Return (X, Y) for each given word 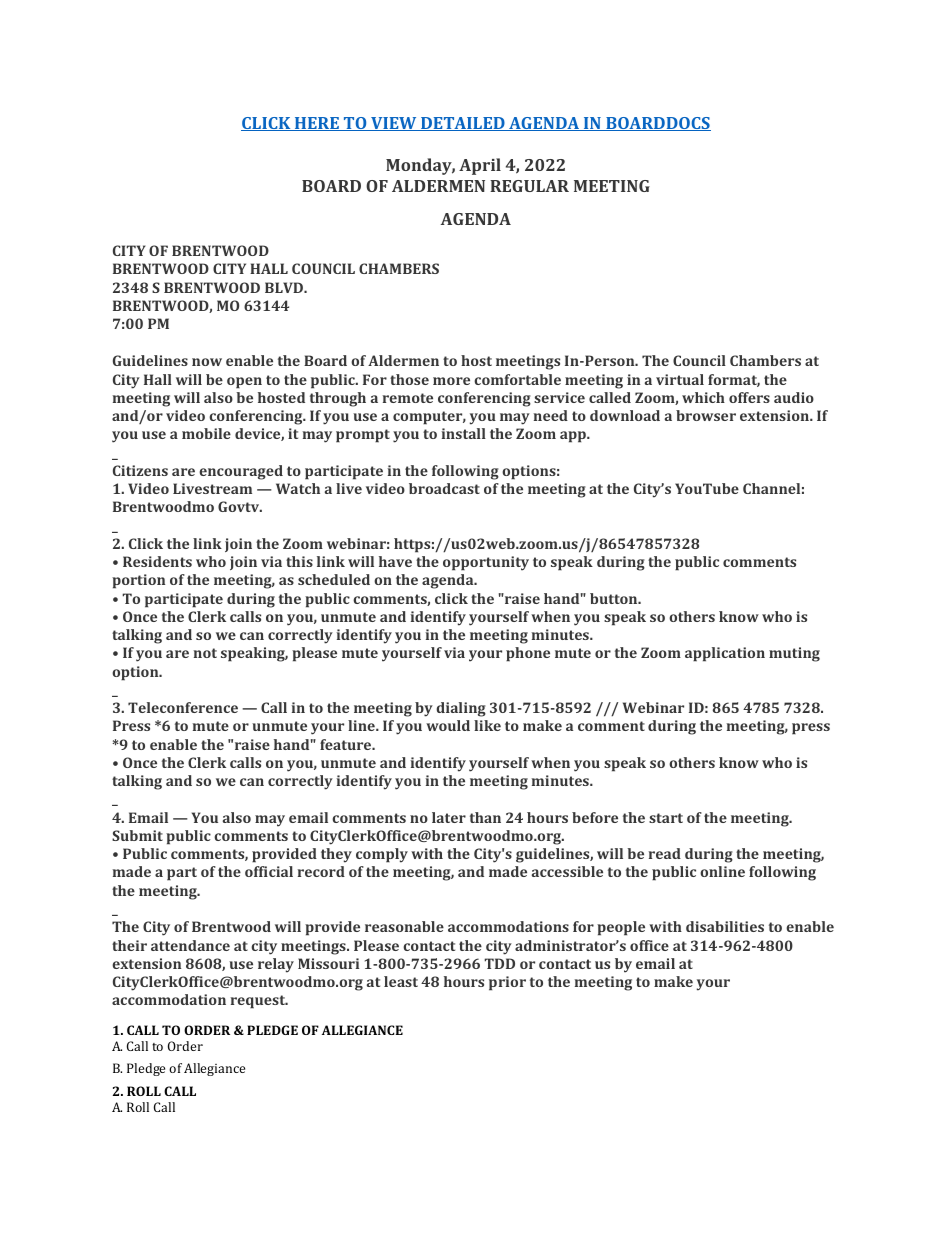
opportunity (486, 563)
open (244, 383)
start (666, 818)
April (480, 166)
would (448, 725)
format (734, 380)
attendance (190, 945)
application (725, 654)
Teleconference (183, 707)
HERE (317, 124)
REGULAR (529, 186)
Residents (157, 561)
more (451, 381)
